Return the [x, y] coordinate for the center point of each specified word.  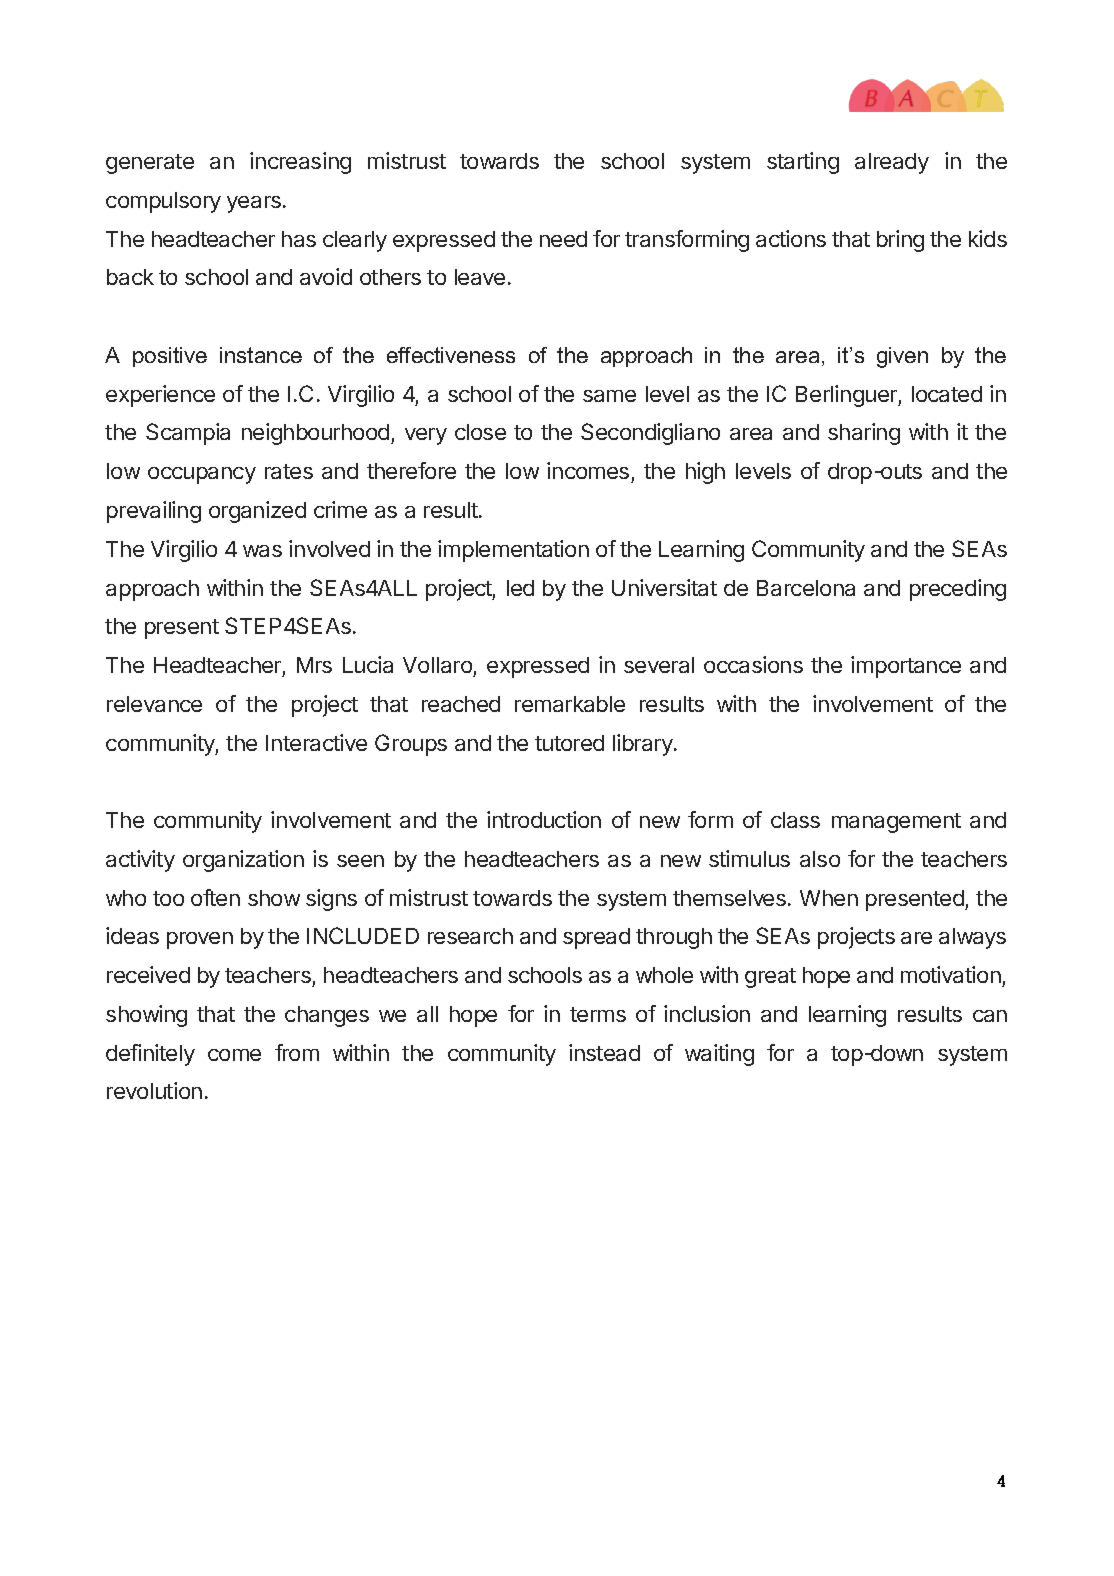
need [563, 239]
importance [906, 667]
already [892, 163]
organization [243, 861]
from [297, 1052]
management [896, 823]
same [609, 396]
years [254, 204]
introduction [544, 819]
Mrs [314, 665]
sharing [864, 434]
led [520, 588]
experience [160, 396]
